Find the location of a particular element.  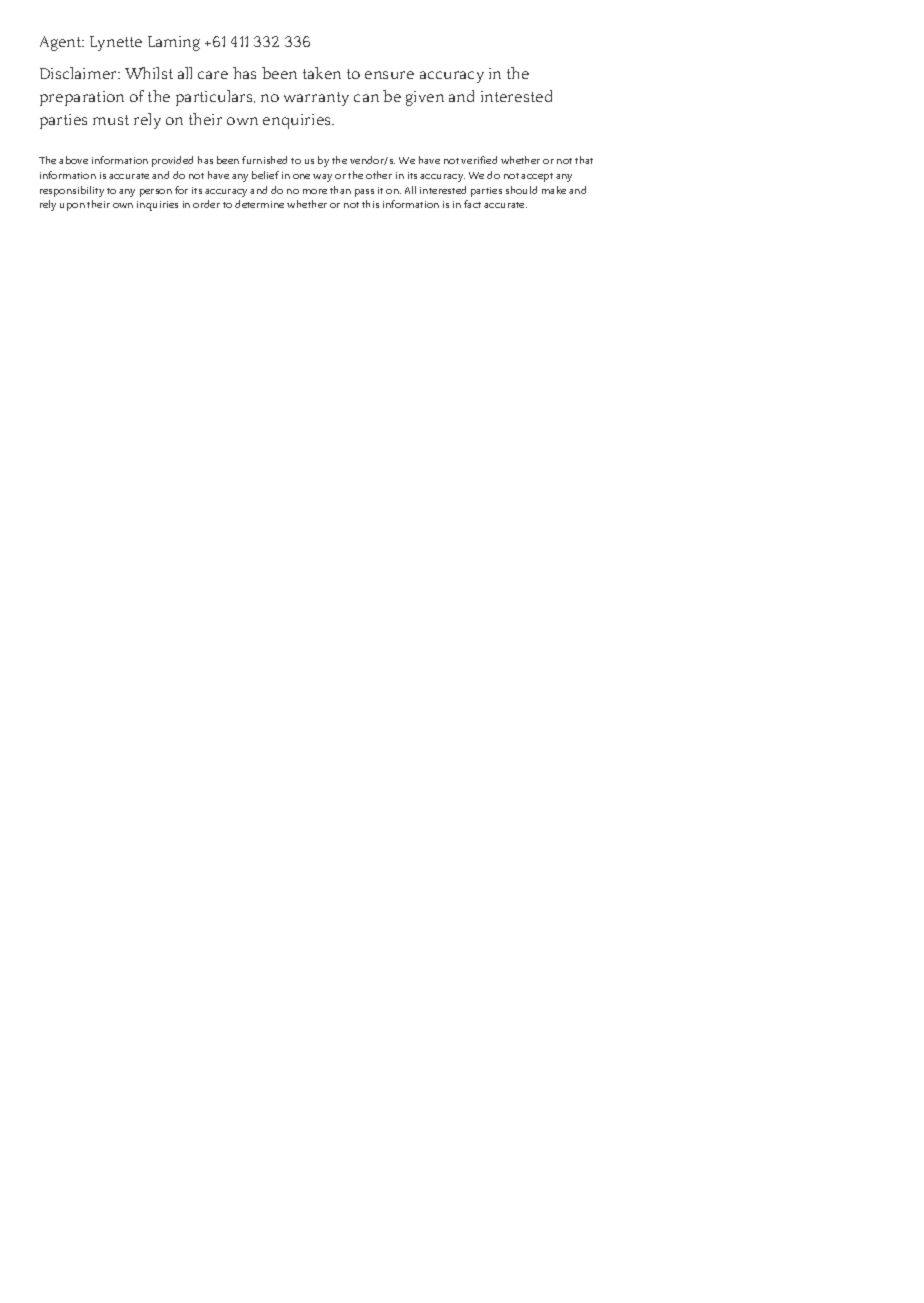

taken is located at coordinates (322, 73).
